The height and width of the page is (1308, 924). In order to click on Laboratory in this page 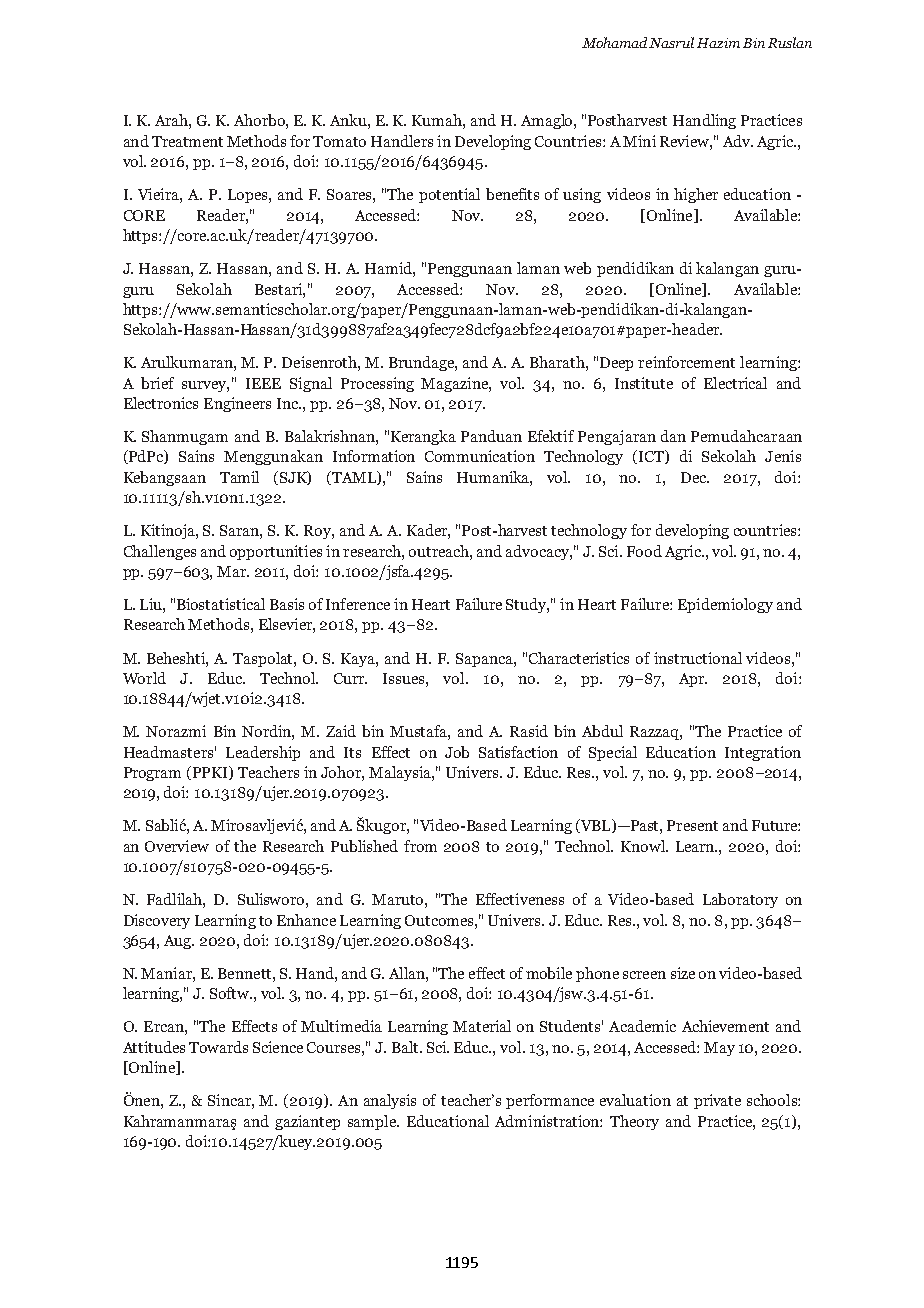, I will do `click(740, 900)`.
